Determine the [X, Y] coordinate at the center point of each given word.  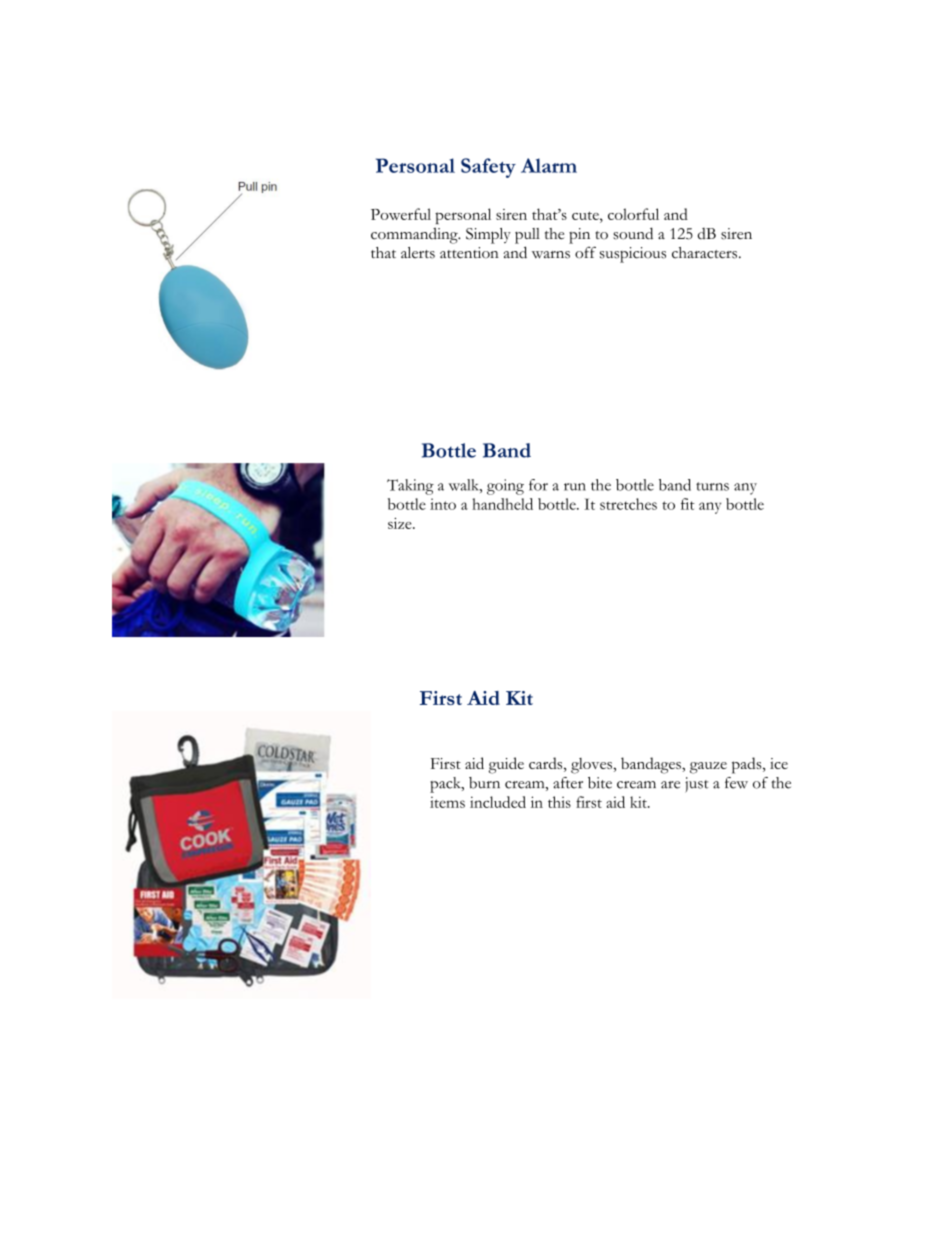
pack [446, 785]
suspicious [633, 255]
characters [704, 253]
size [401, 523]
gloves [593, 766]
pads [748, 765]
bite [600, 783]
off [585, 252]
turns [712, 486]
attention [469, 253]
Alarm [549, 165]
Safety [488, 168]
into [443, 504]
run [575, 487]
